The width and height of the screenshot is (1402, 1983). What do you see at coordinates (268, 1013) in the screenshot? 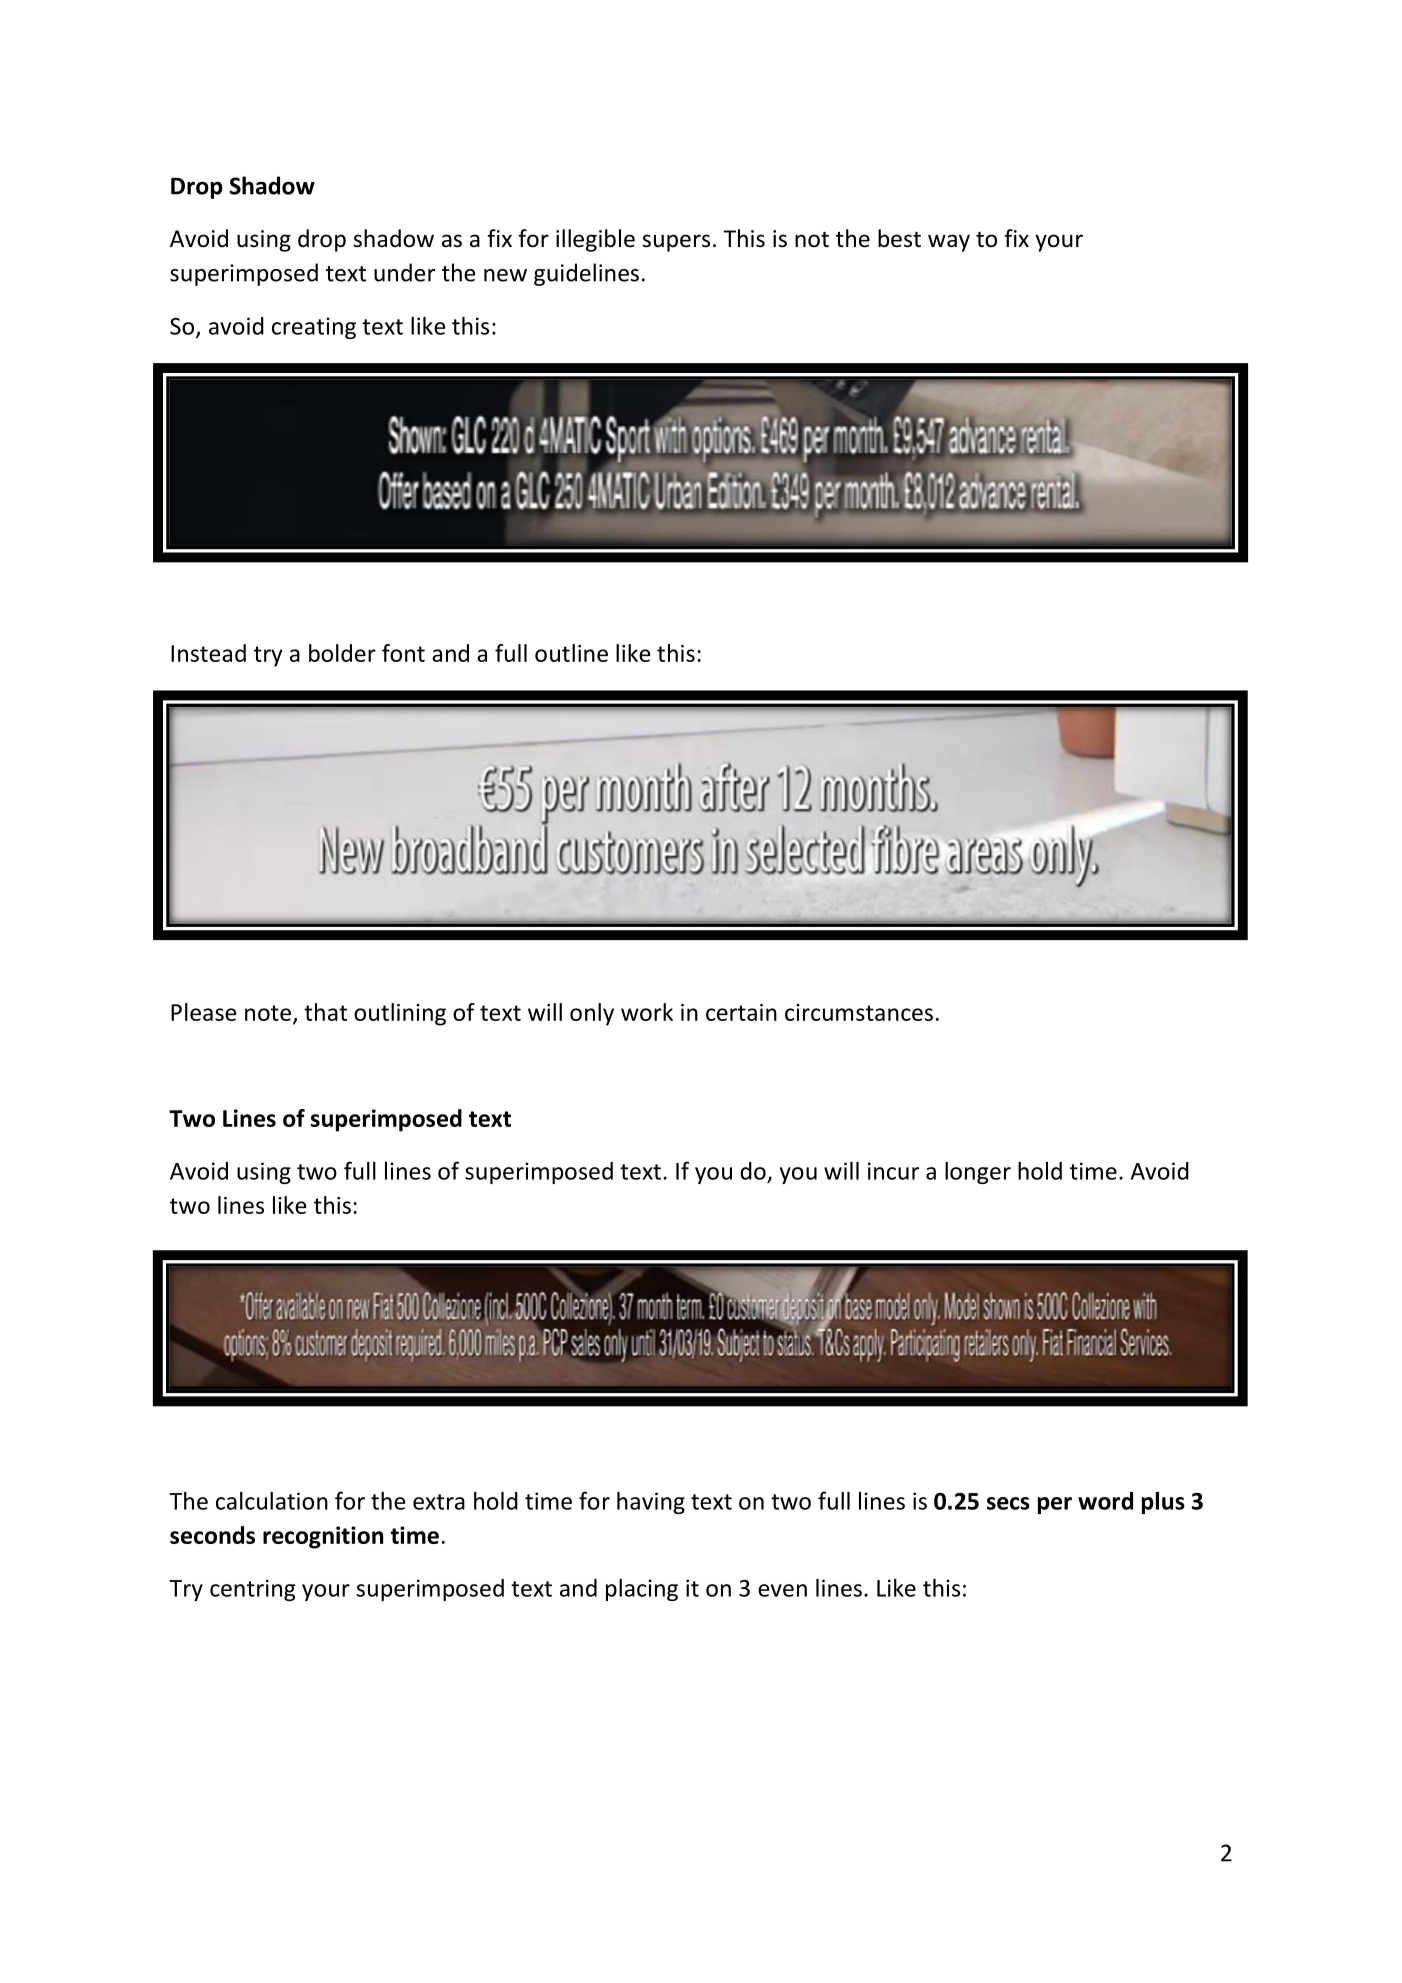
I see `note` at bounding box center [268, 1013].
